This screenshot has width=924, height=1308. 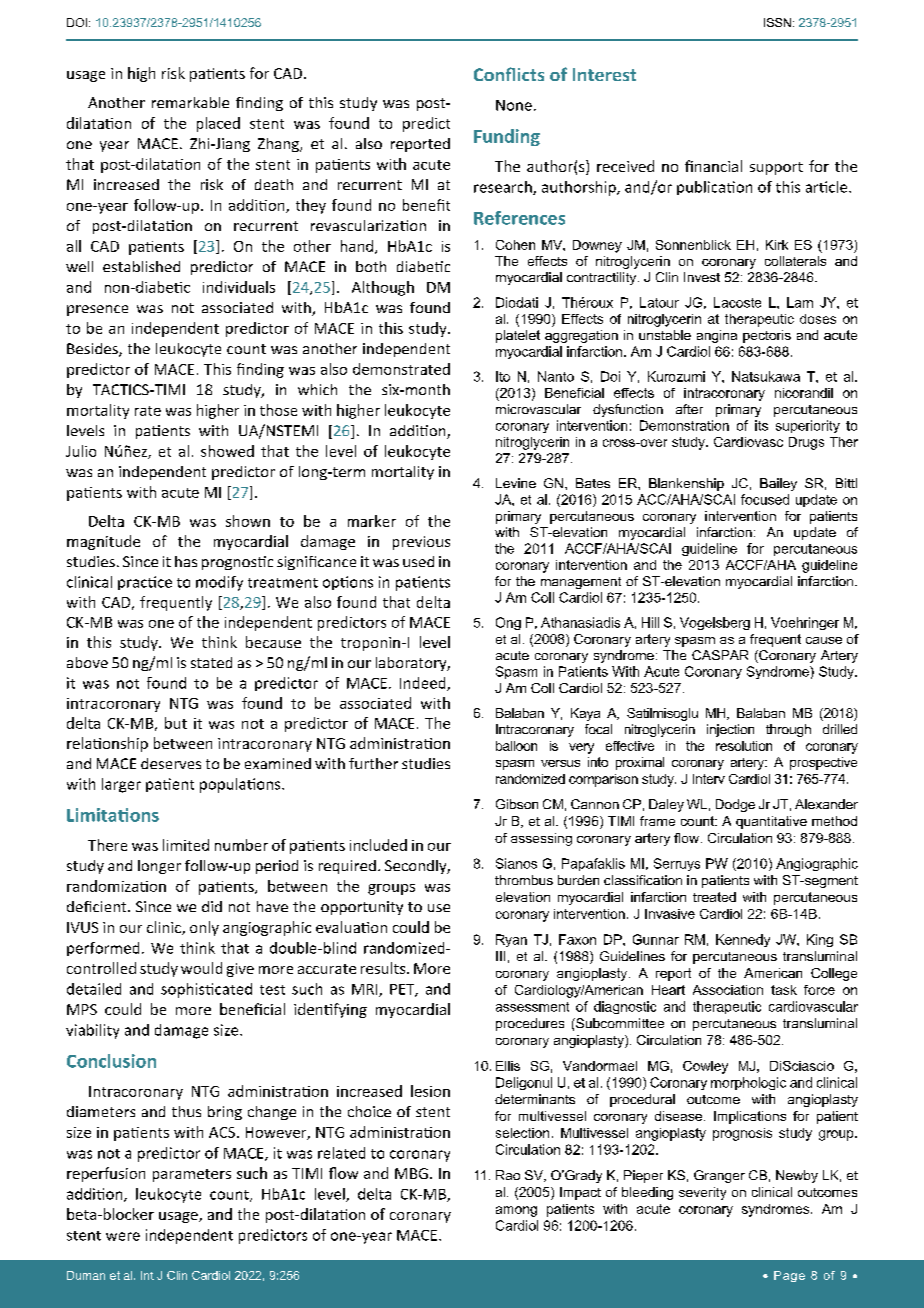 What do you see at coordinates (186, 845) in the screenshot?
I see `limited` at bounding box center [186, 845].
